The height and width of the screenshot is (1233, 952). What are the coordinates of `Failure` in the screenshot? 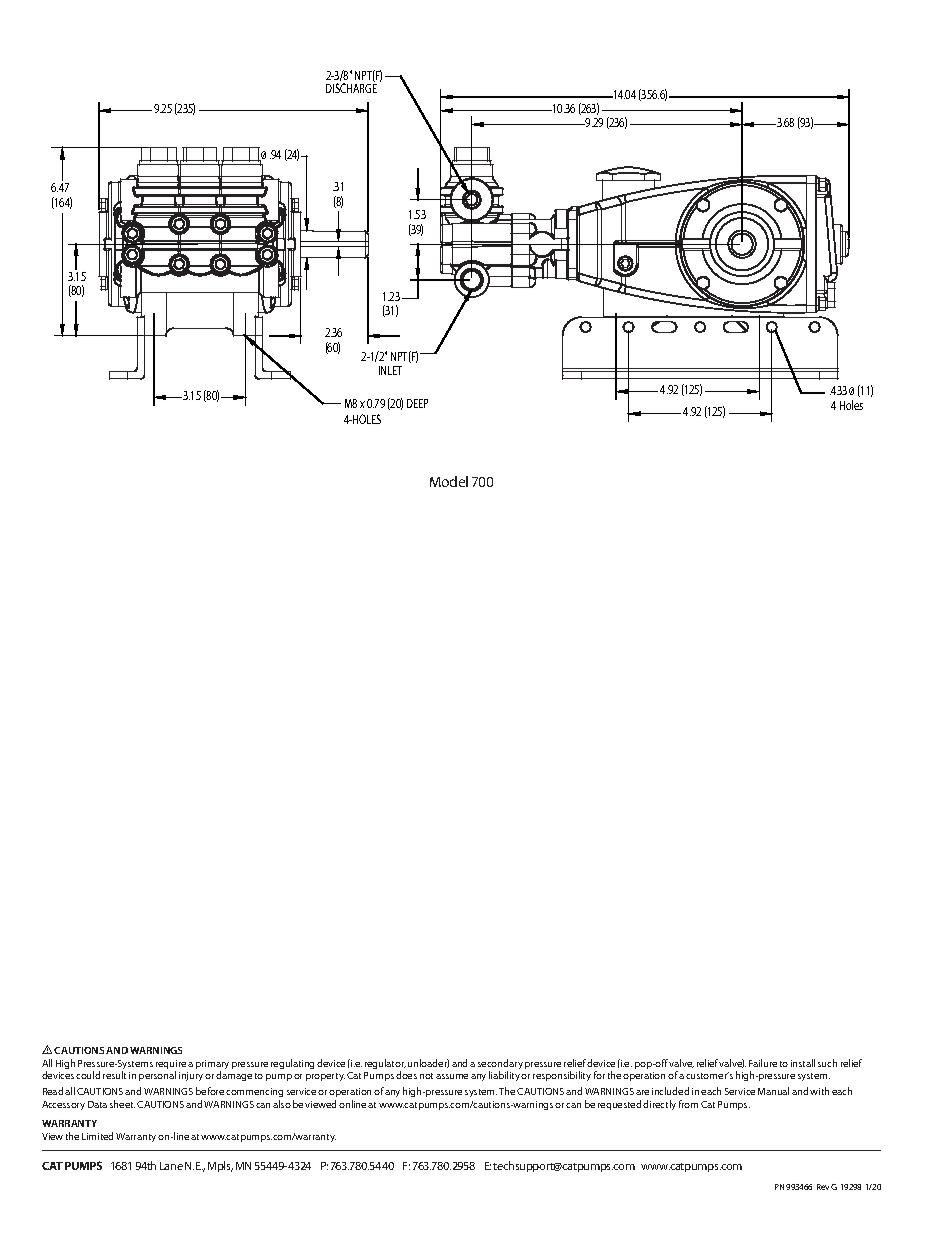 It's located at (763, 1063).
